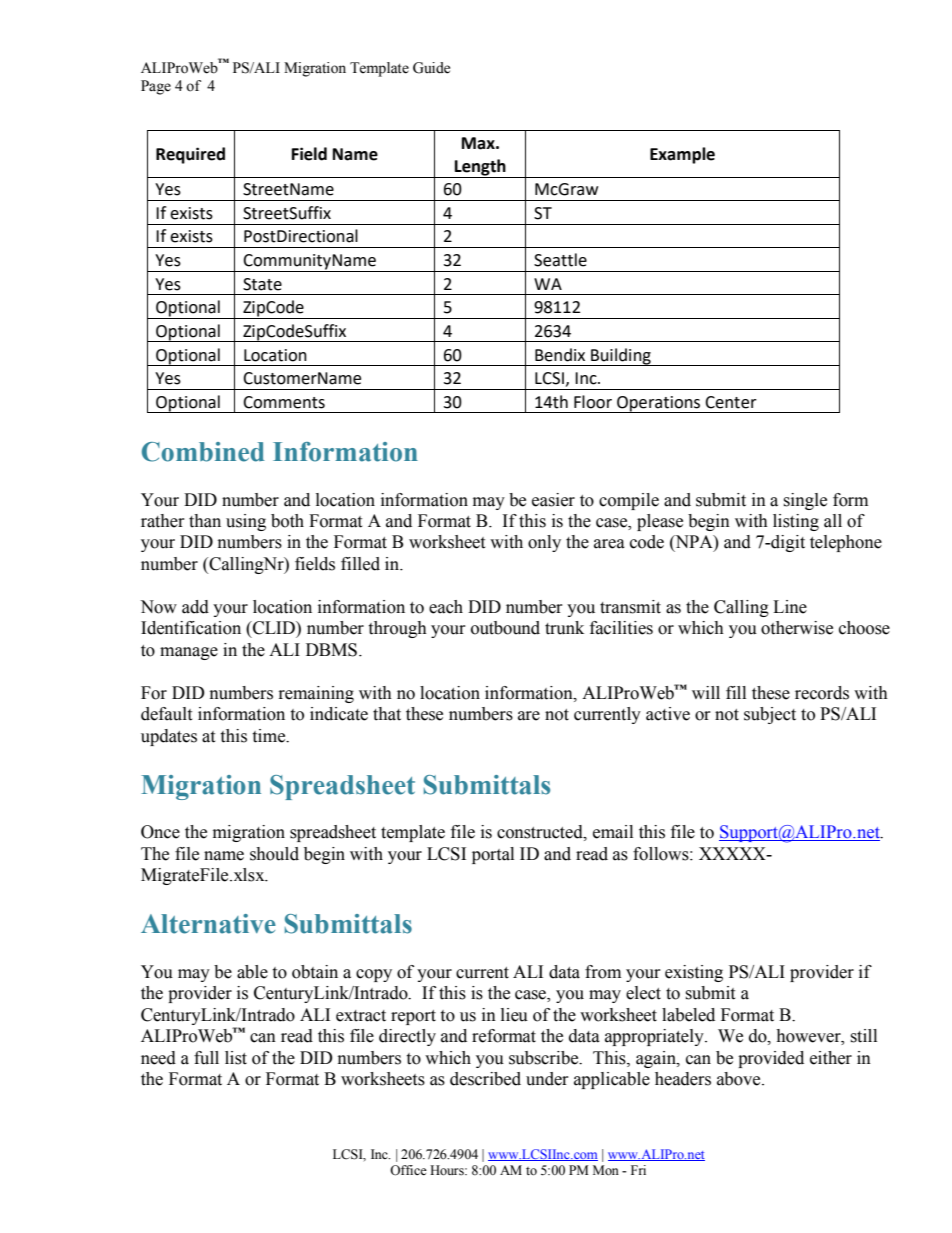 The height and width of the screenshot is (1233, 952). What do you see at coordinates (505, 628) in the screenshot?
I see `outbound` at bounding box center [505, 628].
